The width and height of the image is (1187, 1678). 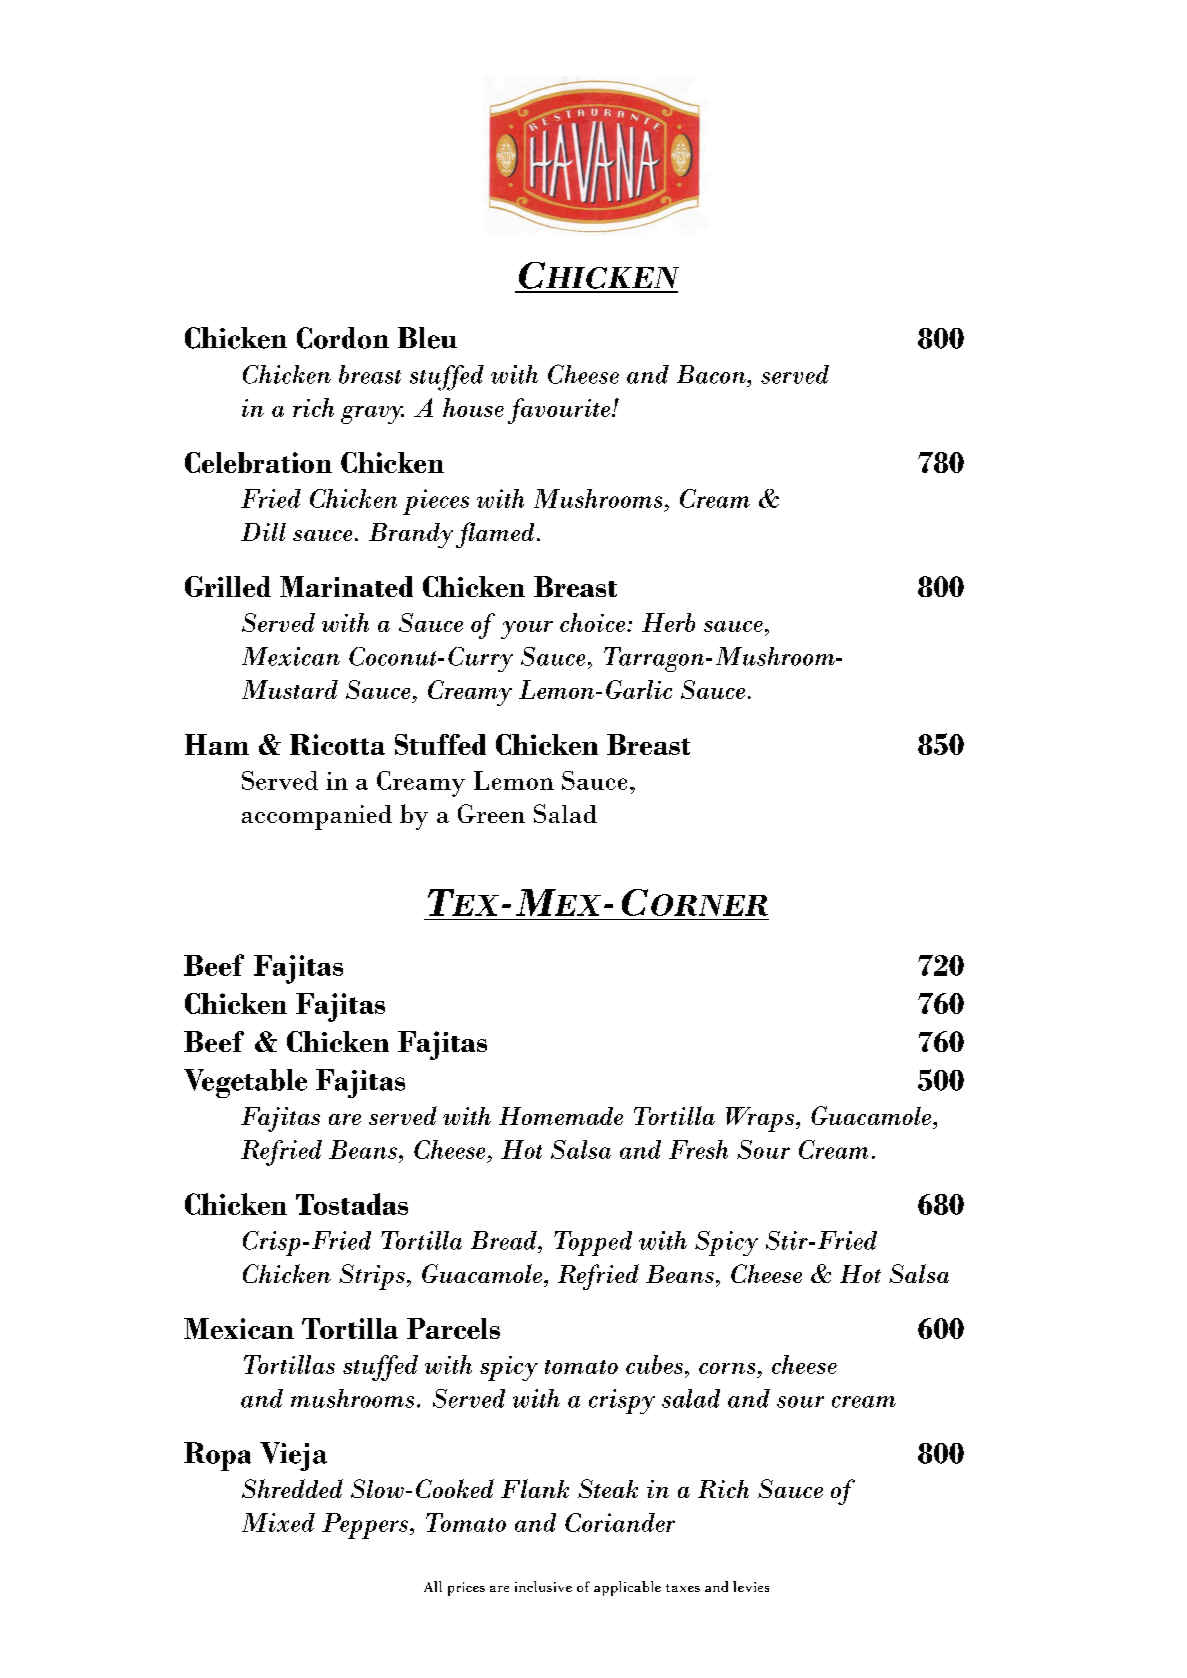 I want to click on Cordon, so click(x=343, y=338).
